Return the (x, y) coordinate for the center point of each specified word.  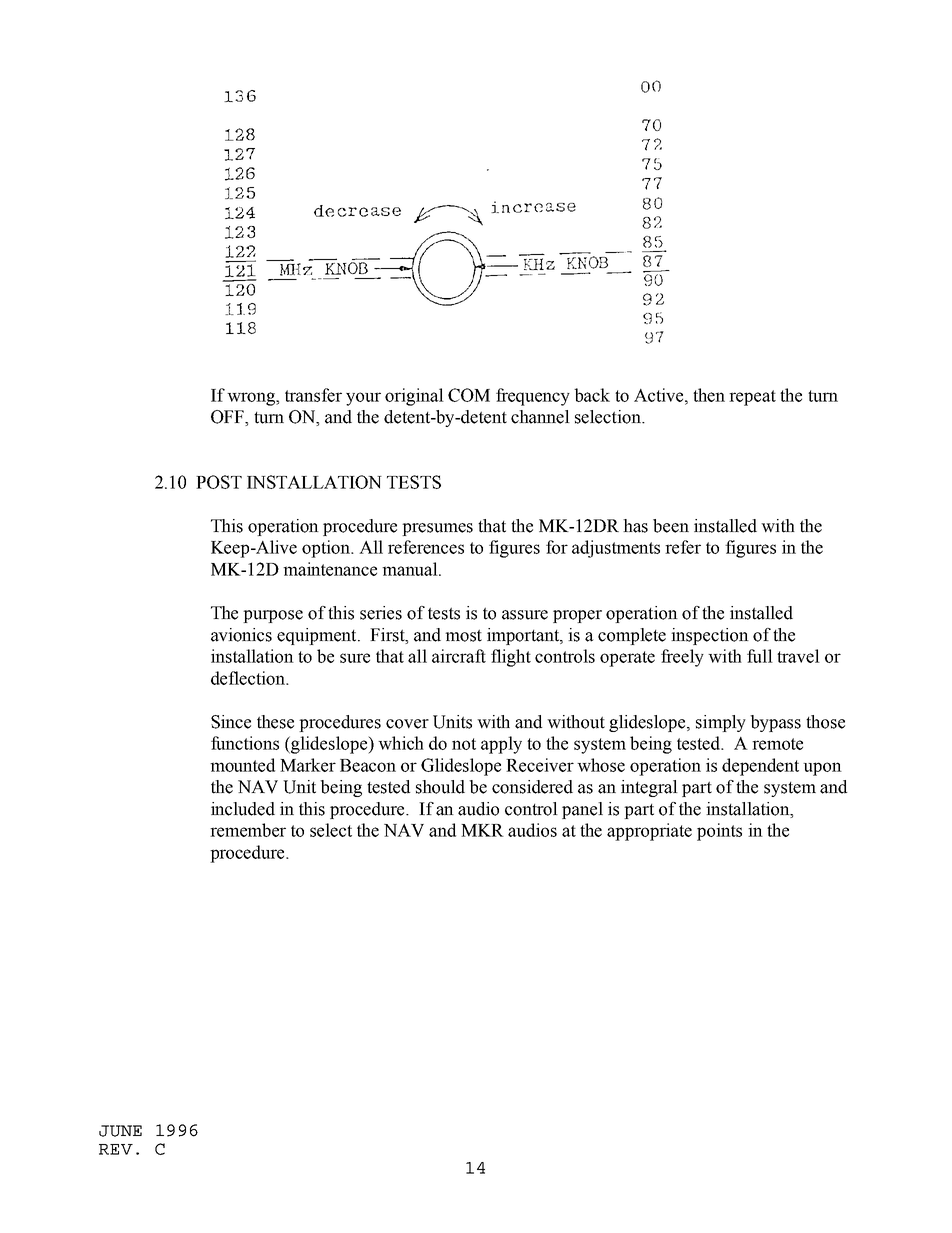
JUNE (120, 1131)
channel (540, 417)
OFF (228, 418)
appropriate (649, 832)
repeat (752, 398)
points (719, 832)
